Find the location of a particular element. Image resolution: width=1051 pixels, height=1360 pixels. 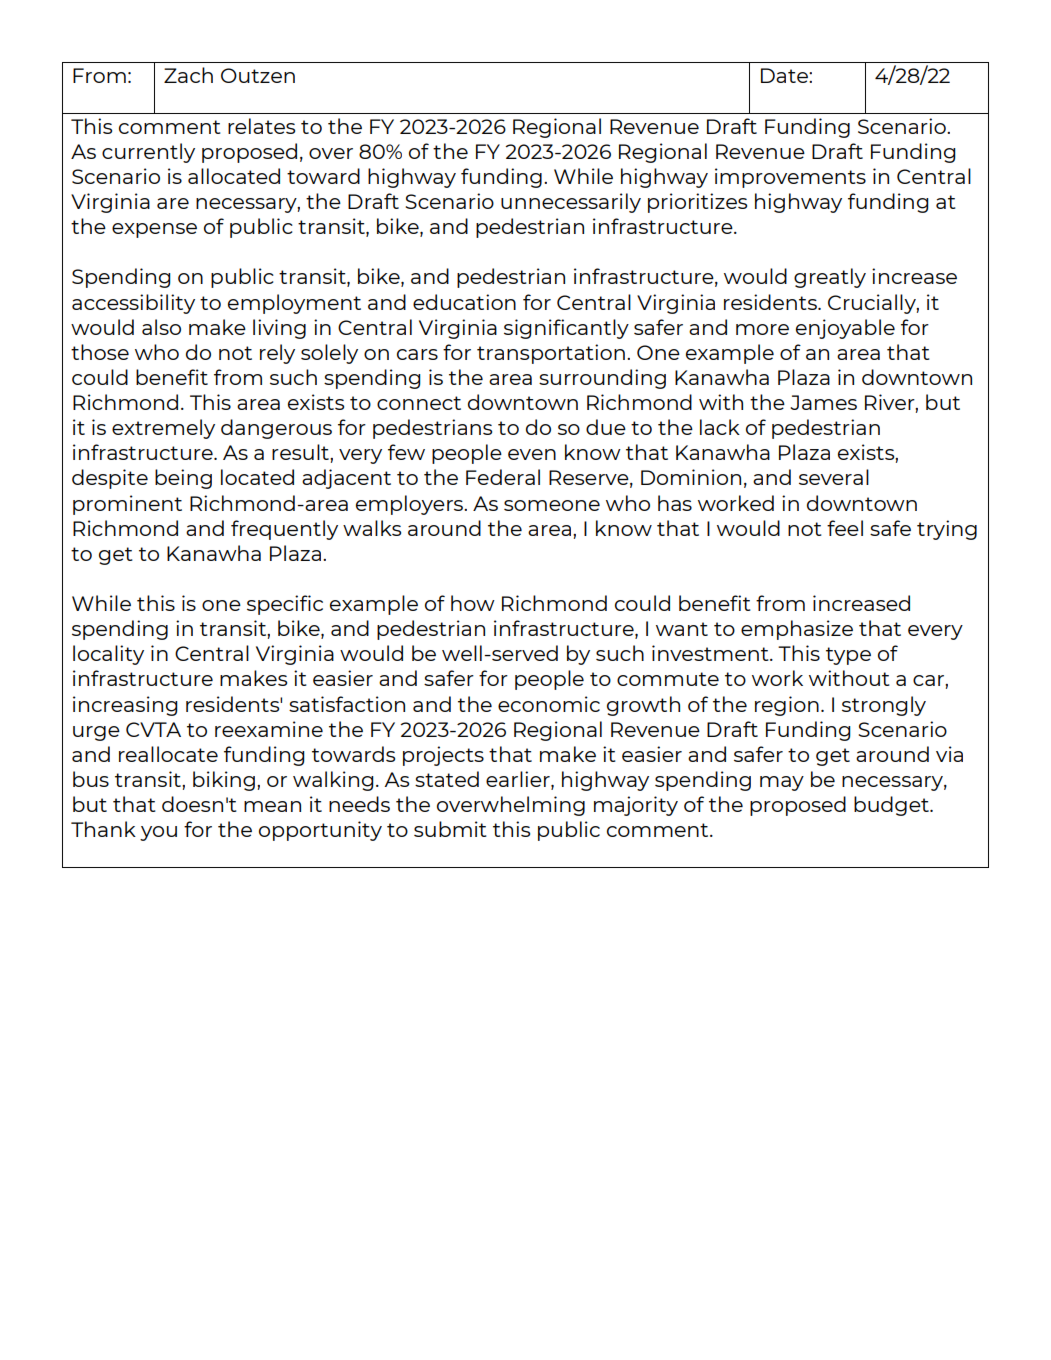

unnecessarily is located at coordinates (571, 203).
